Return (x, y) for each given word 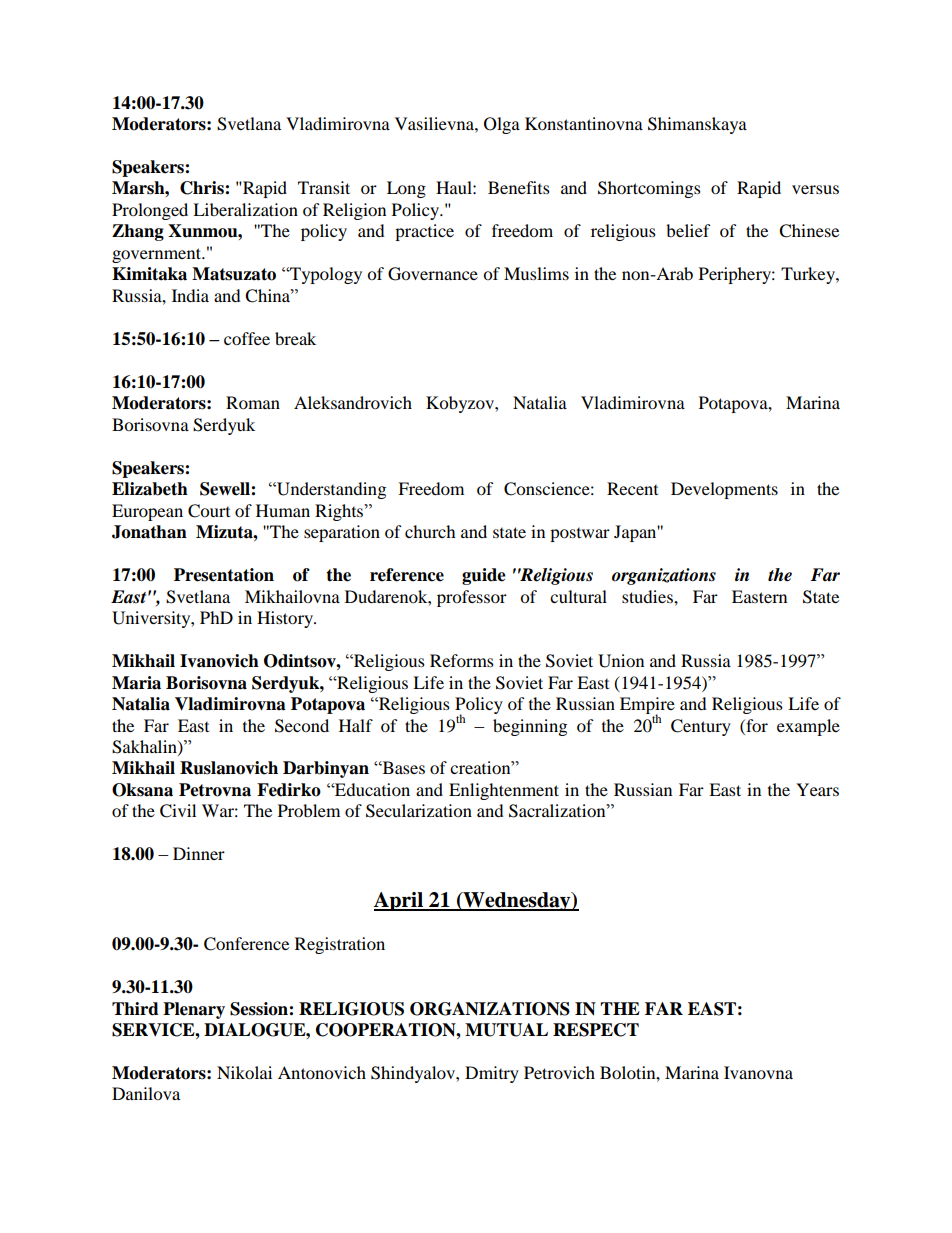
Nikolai (244, 1072)
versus (815, 189)
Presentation (224, 575)
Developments (724, 490)
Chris (203, 188)
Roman (253, 402)
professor (472, 598)
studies (648, 596)
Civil (178, 811)
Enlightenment (504, 791)
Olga (502, 125)
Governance (433, 274)
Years (817, 789)
